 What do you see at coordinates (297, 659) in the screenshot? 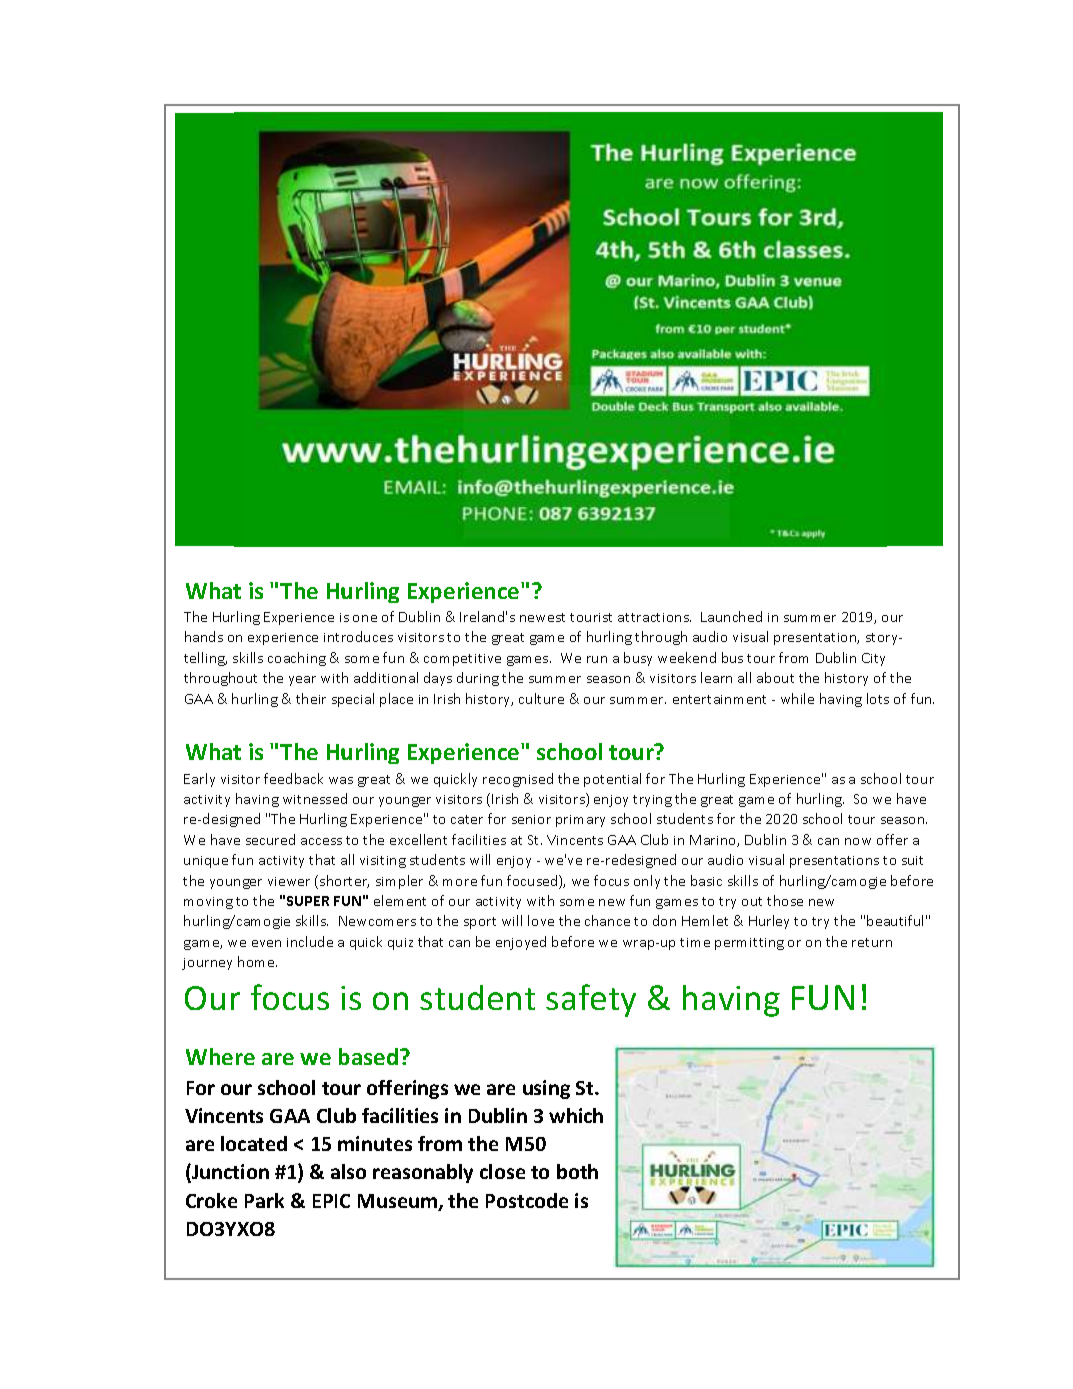
I see `coaching` at bounding box center [297, 659].
